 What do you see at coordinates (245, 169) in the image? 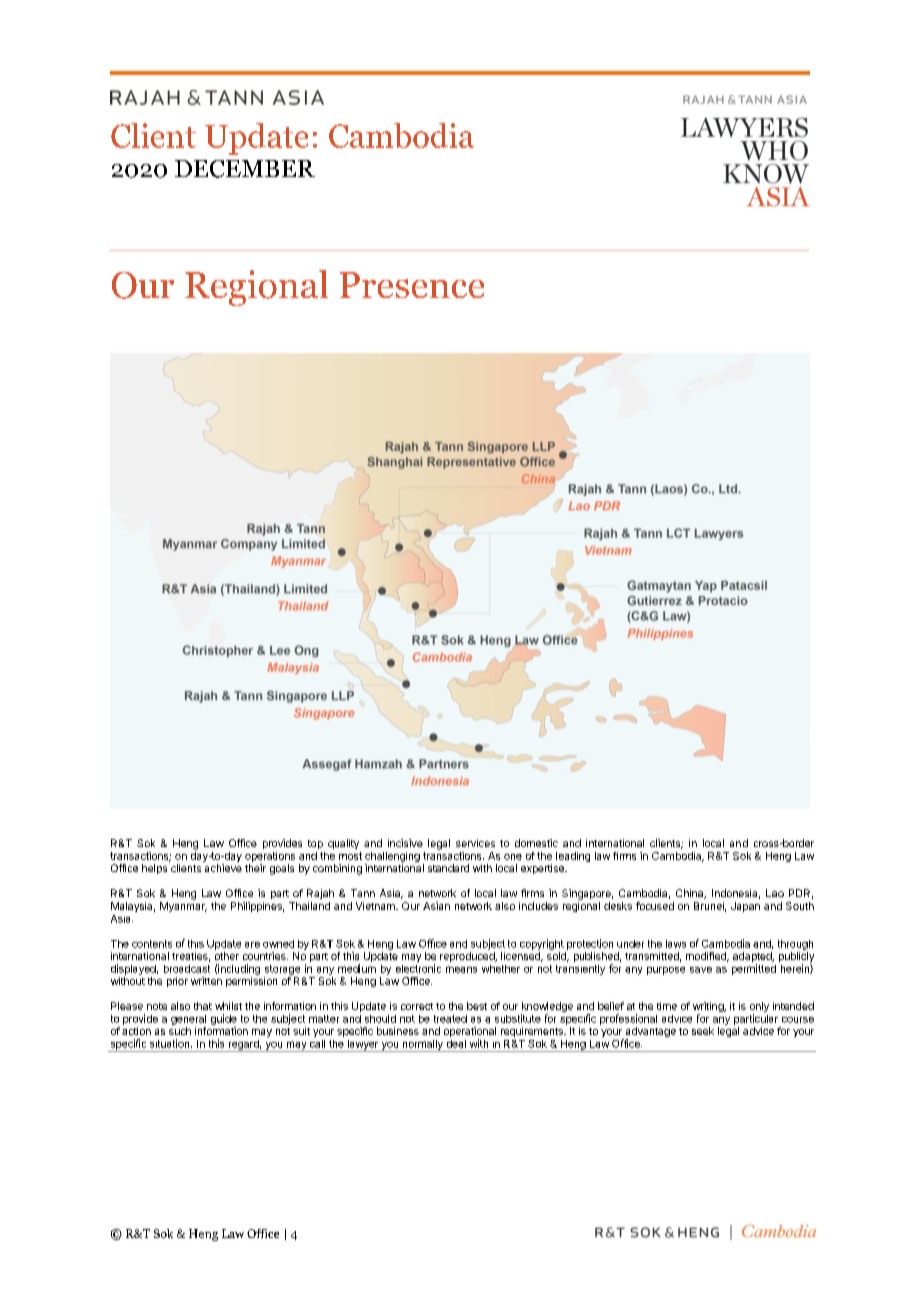
I see `DECEMBER` at bounding box center [245, 169].
